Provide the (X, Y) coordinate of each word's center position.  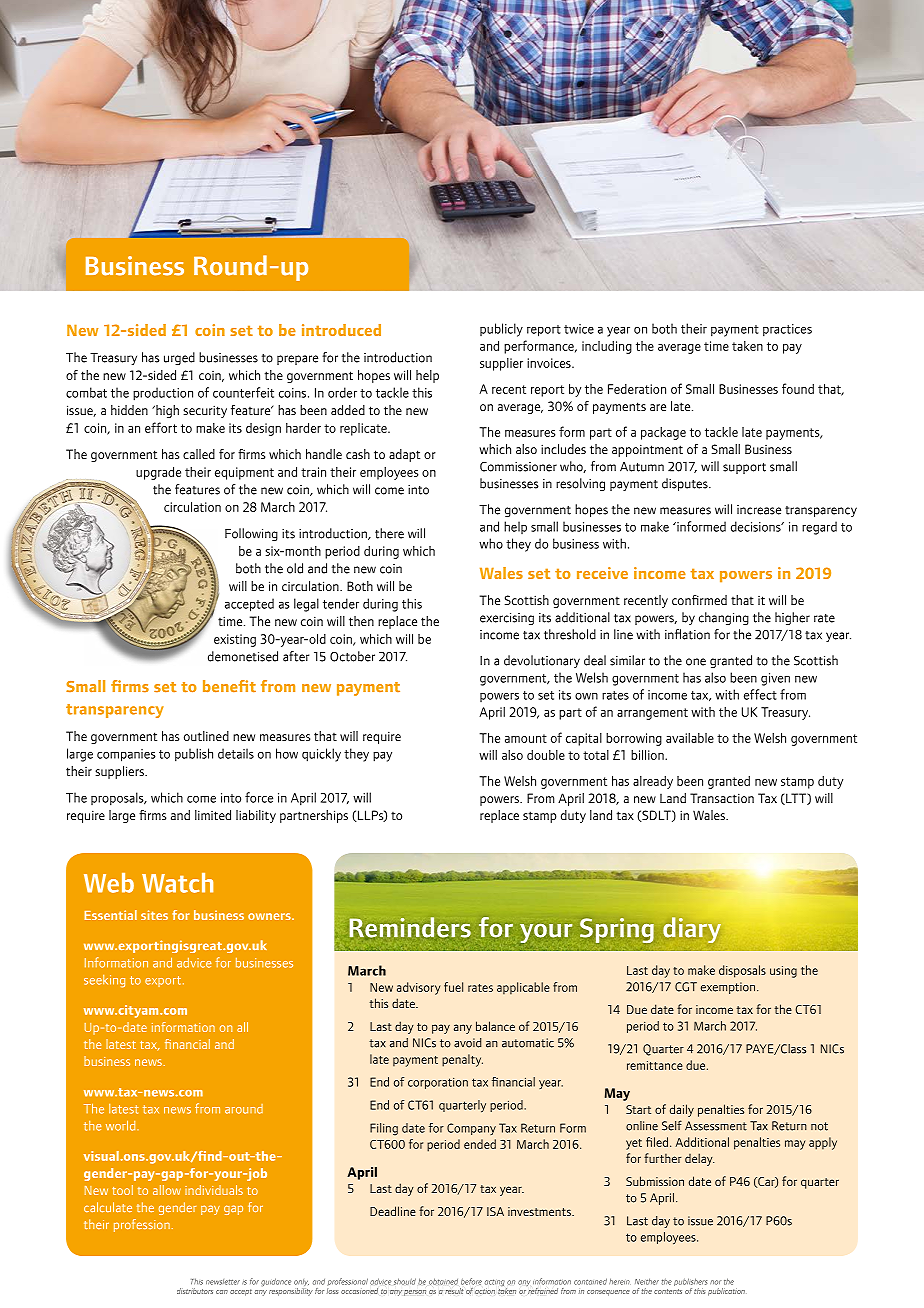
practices (787, 330)
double (546, 755)
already (653, 782)
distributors (195, 1291)
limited (213, 815)
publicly (501, 330)
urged (179, 358)
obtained (443, 1281)
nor (715, 1282)
